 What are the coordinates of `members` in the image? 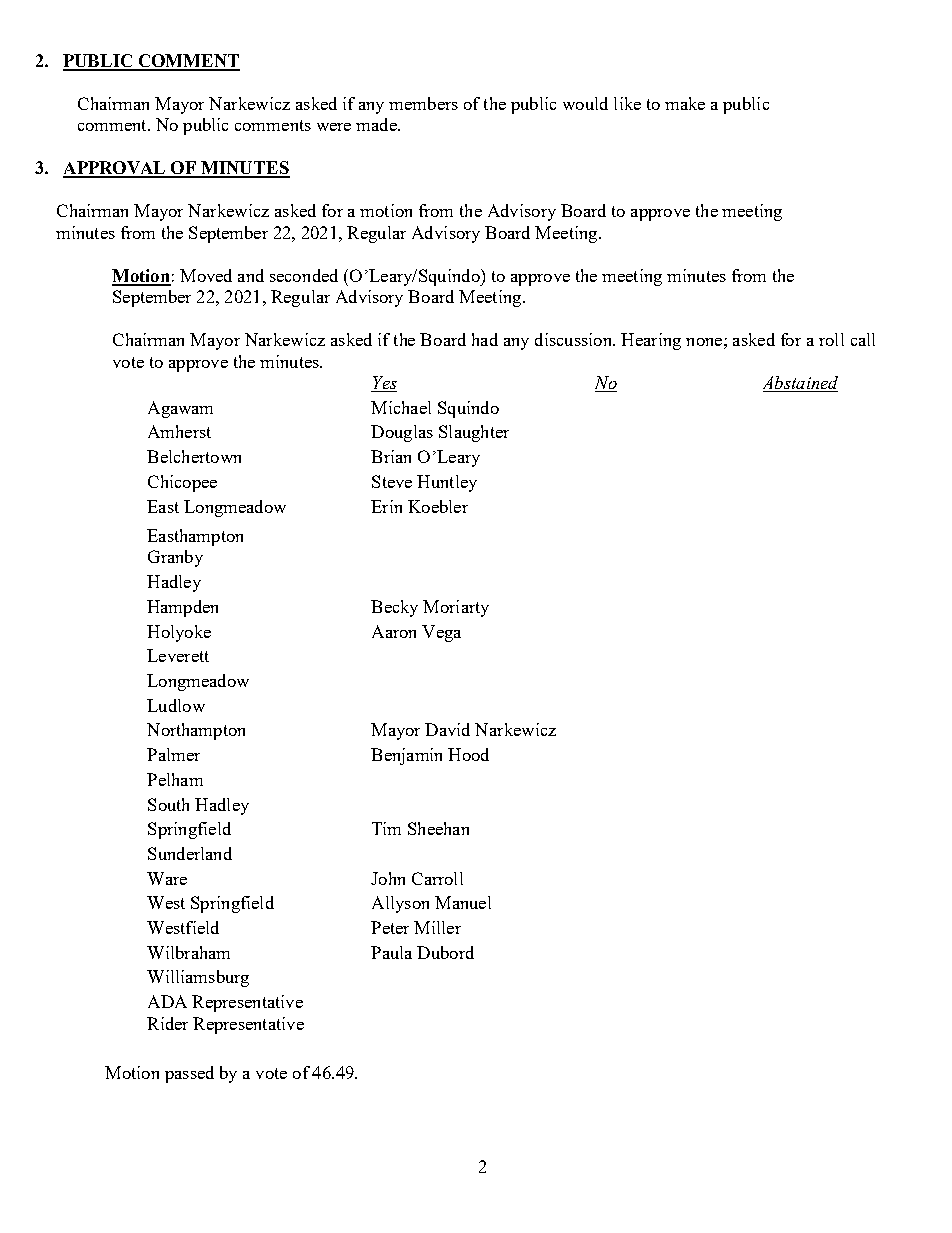 It's located at (423, 103).
